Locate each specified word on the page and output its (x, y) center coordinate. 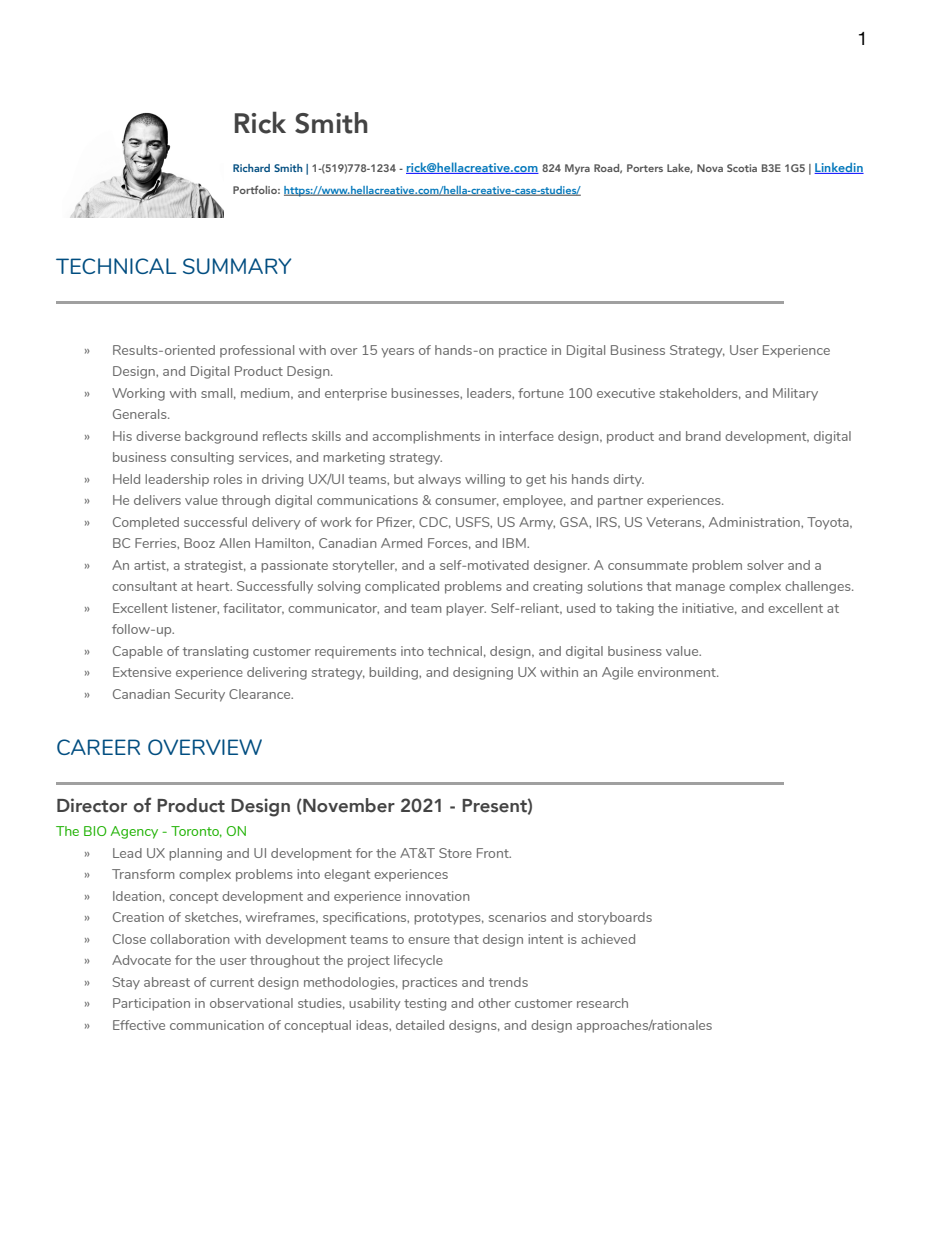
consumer (467, 502)
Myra (577, 169)
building (394, 673)
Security (200, 695)
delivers (157, 500)
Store (455, 853)
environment (678, 672)
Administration (755, 522)
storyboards (615, 918)
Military (795, 394)
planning (195, 854)
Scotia (742, 168)
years (397, 353)
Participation (151, 1004)
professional (257, 351)
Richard (251, 168)
